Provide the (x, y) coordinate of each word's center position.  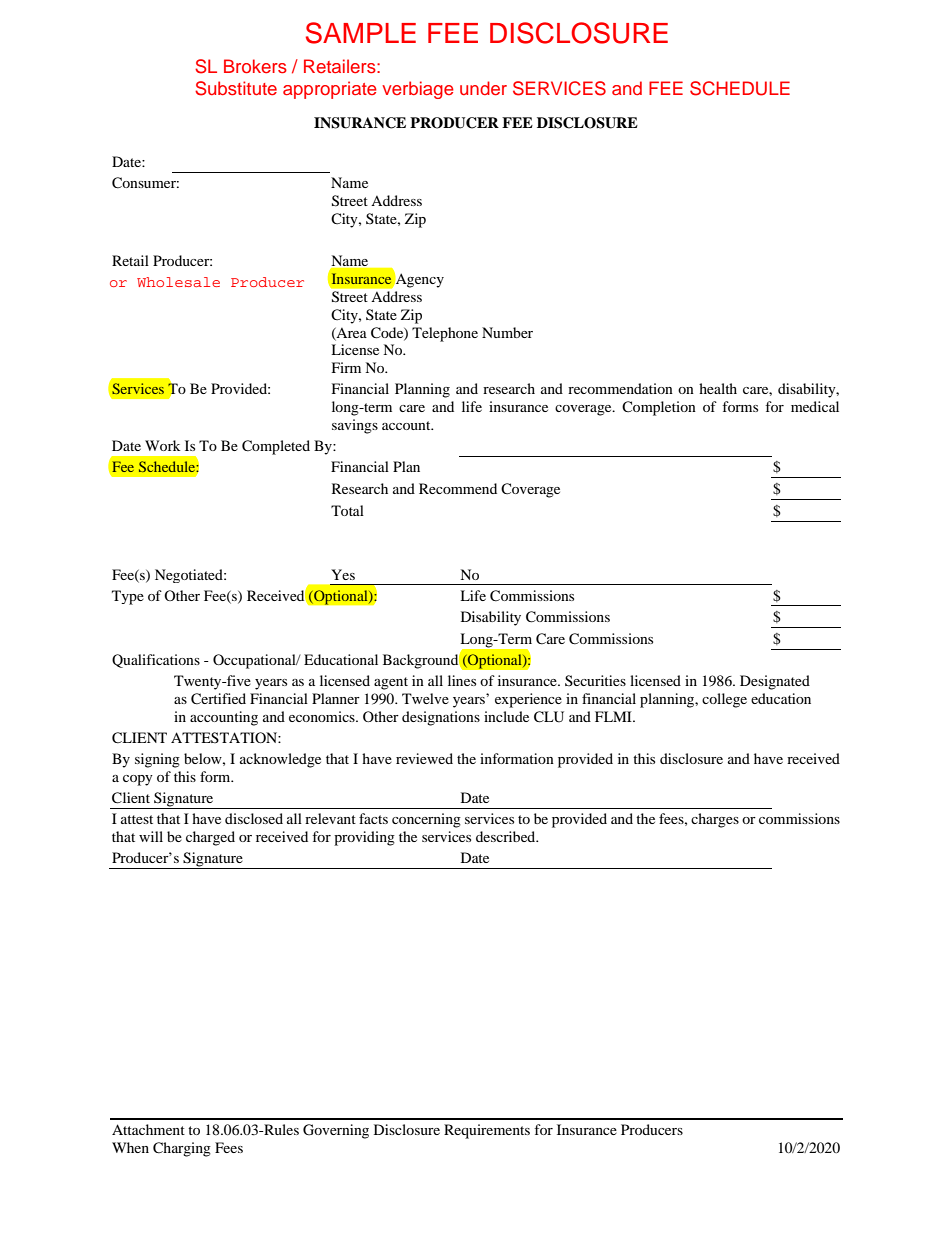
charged (210, 838)
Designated (775, 682)
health (718, 388)
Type (128, 597)
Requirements (487, 1131)
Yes (343, 574)
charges (715, 820)
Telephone (445, 334)
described (507, 836)
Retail (130, 260)
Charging (182, 1149)
